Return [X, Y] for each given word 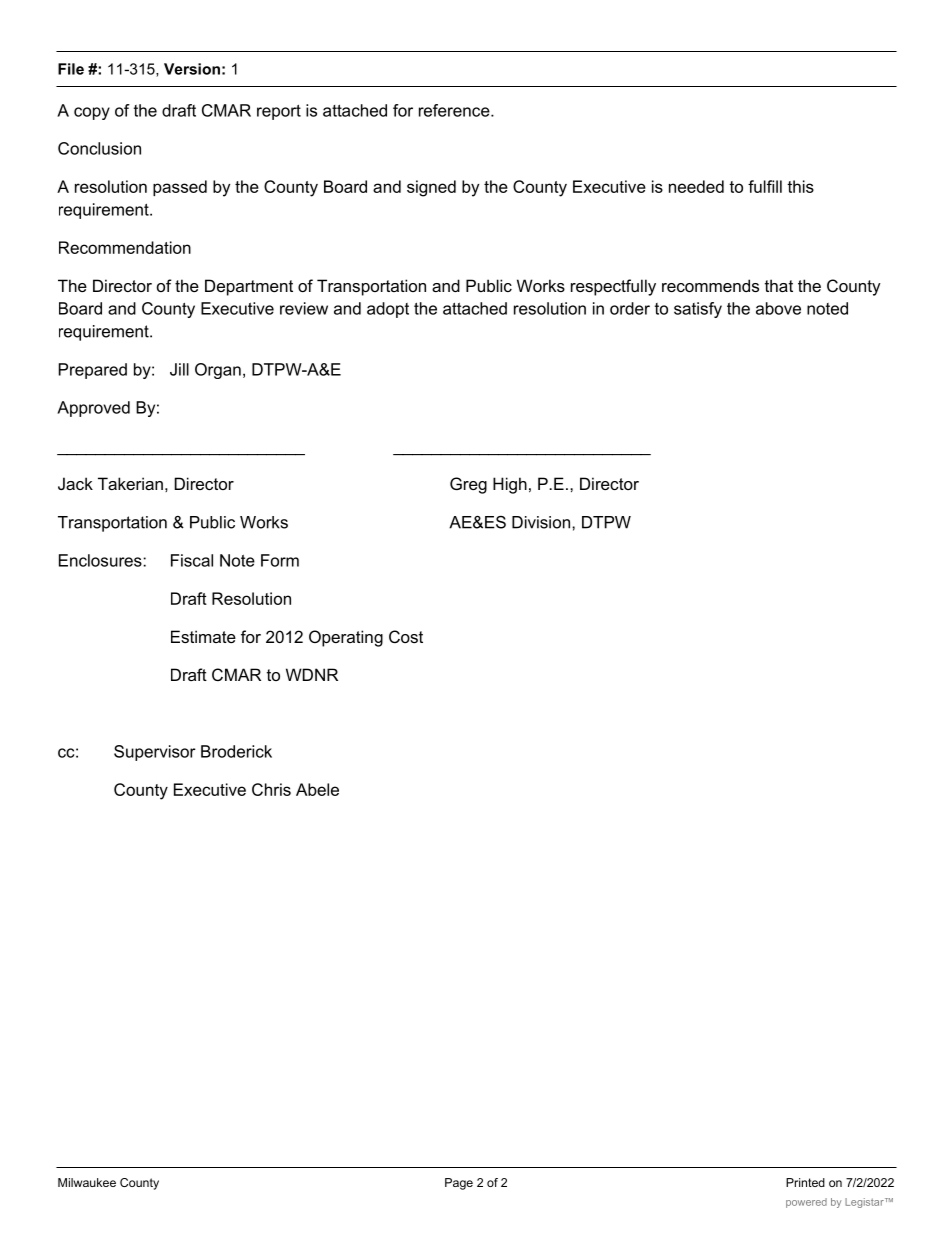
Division [541, 522]
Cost [406, 636]
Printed [805, 1182]
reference [455, 110]
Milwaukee [87, 1182]
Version [192, 69]
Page [459, 1184]
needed [696, 186]
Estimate [203, 636]
